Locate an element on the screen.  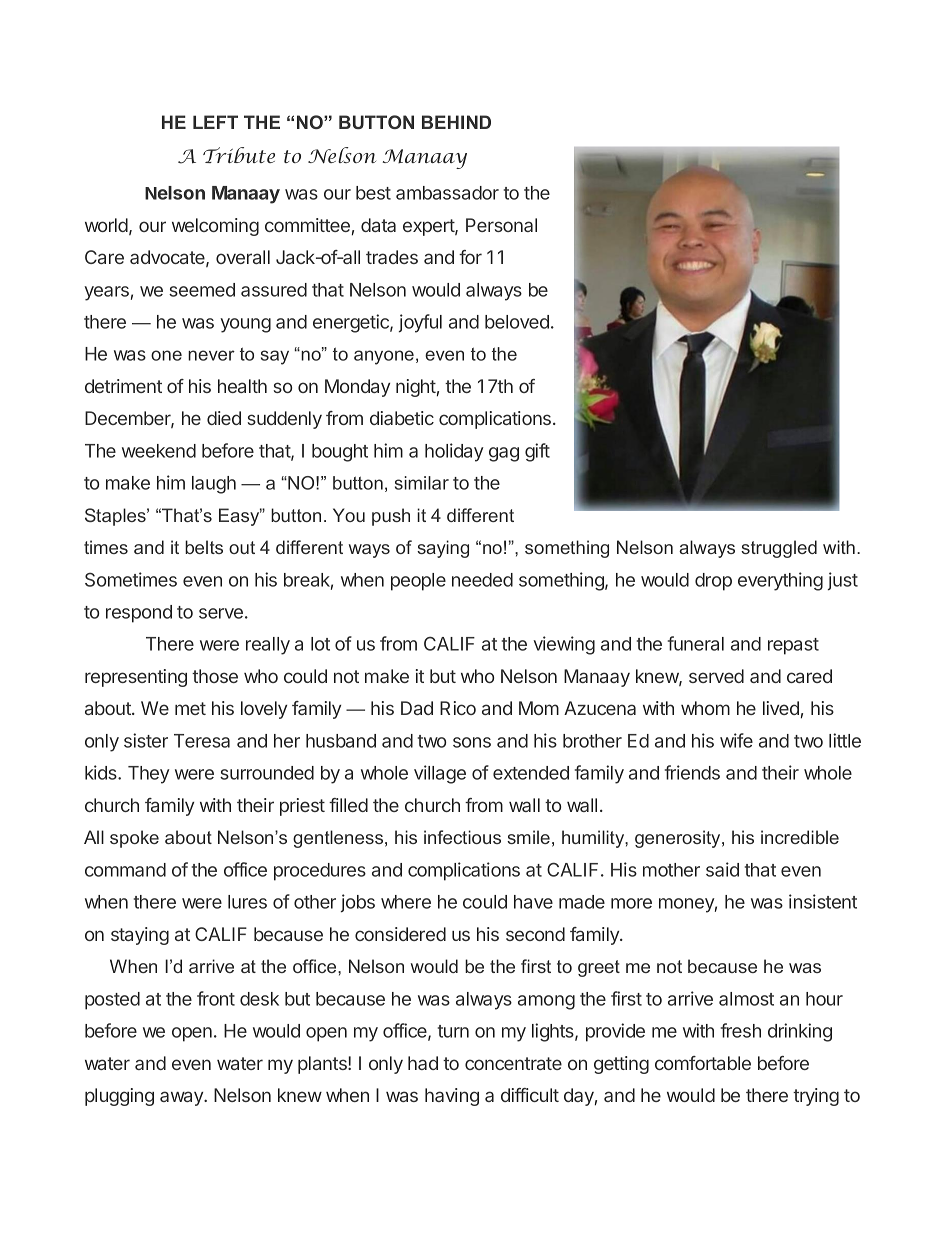
wife is located at coordinates (736, 740).
